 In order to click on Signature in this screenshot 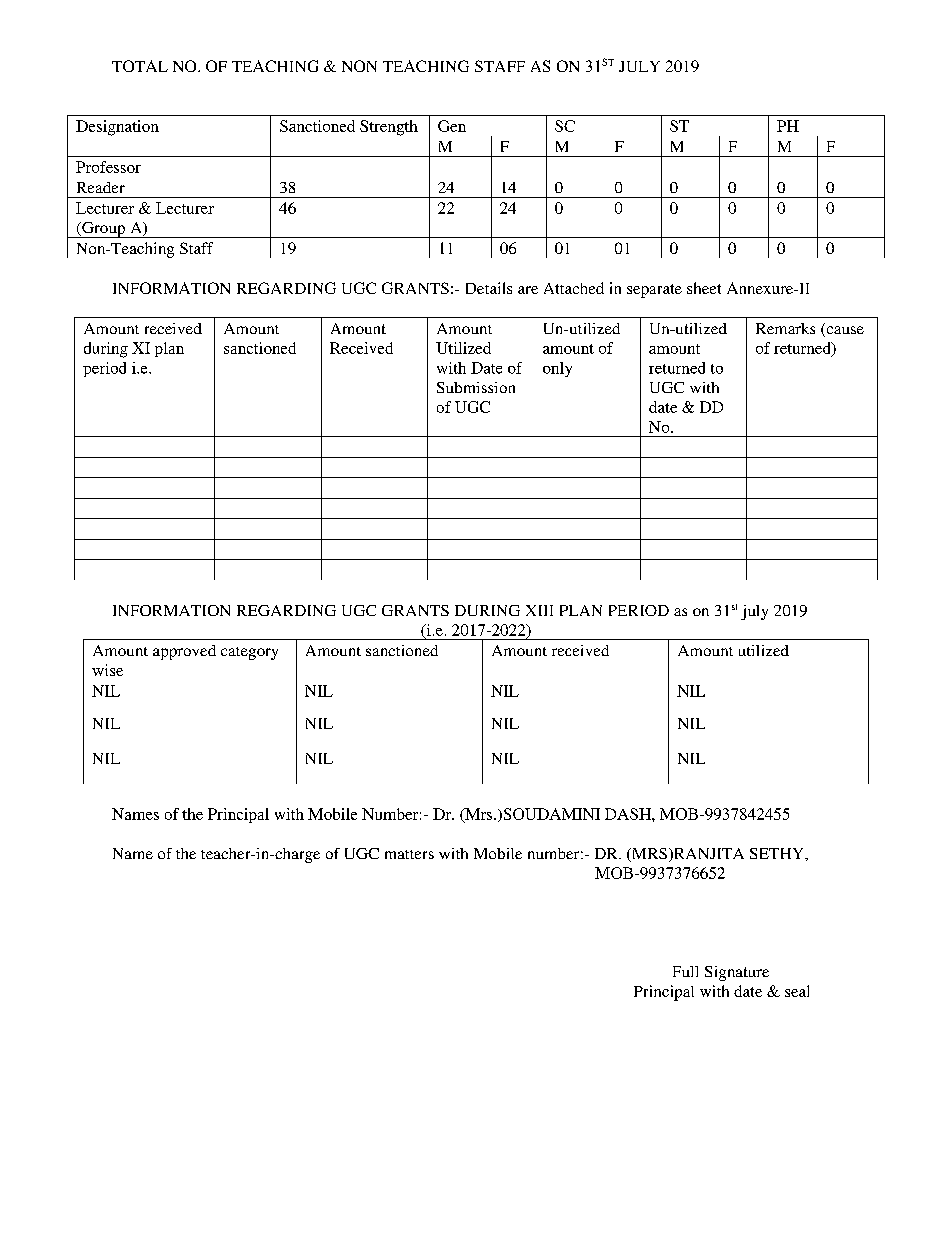, I will do `click(737, 973)`.
